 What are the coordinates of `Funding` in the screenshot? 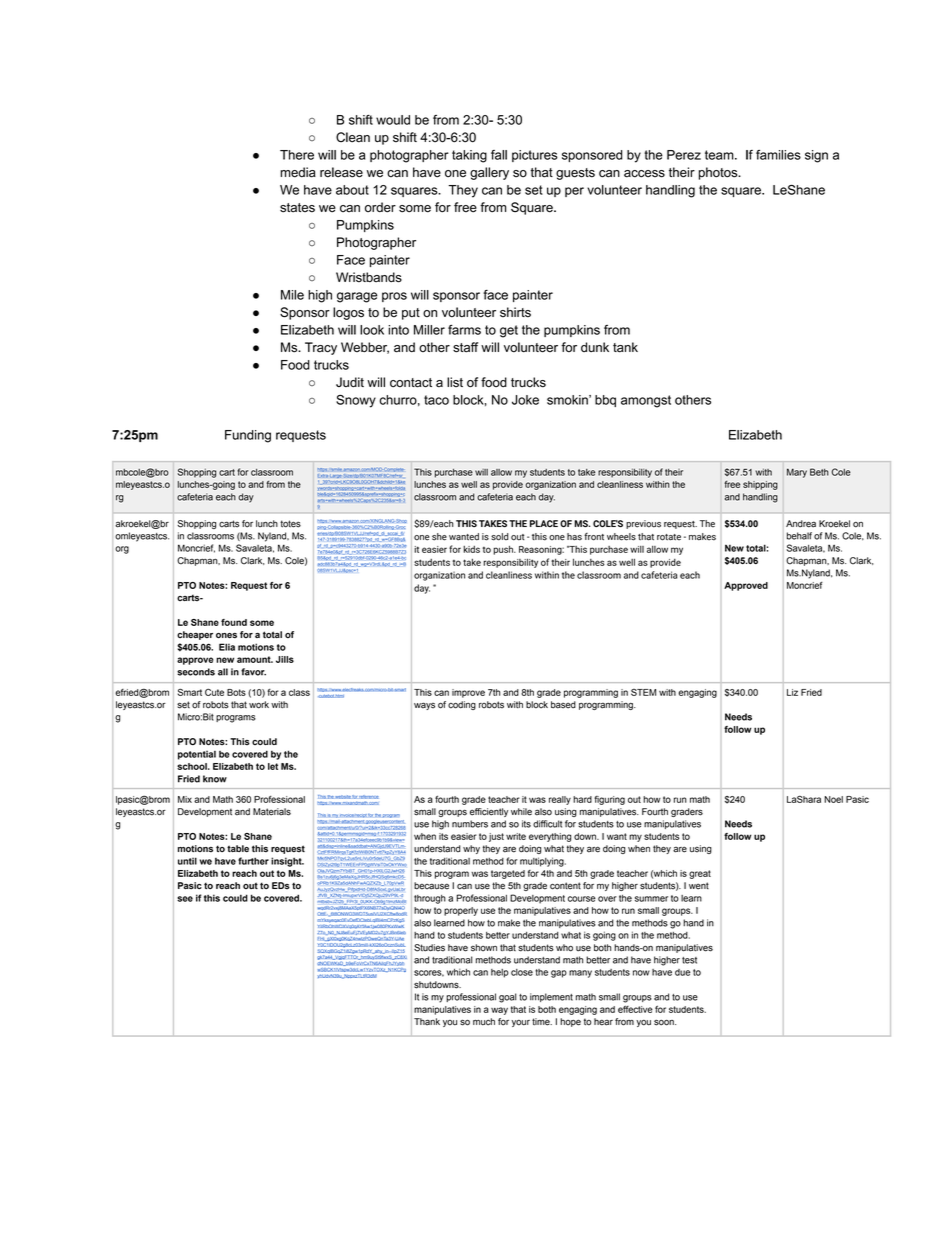 It's located at (248, 436).
